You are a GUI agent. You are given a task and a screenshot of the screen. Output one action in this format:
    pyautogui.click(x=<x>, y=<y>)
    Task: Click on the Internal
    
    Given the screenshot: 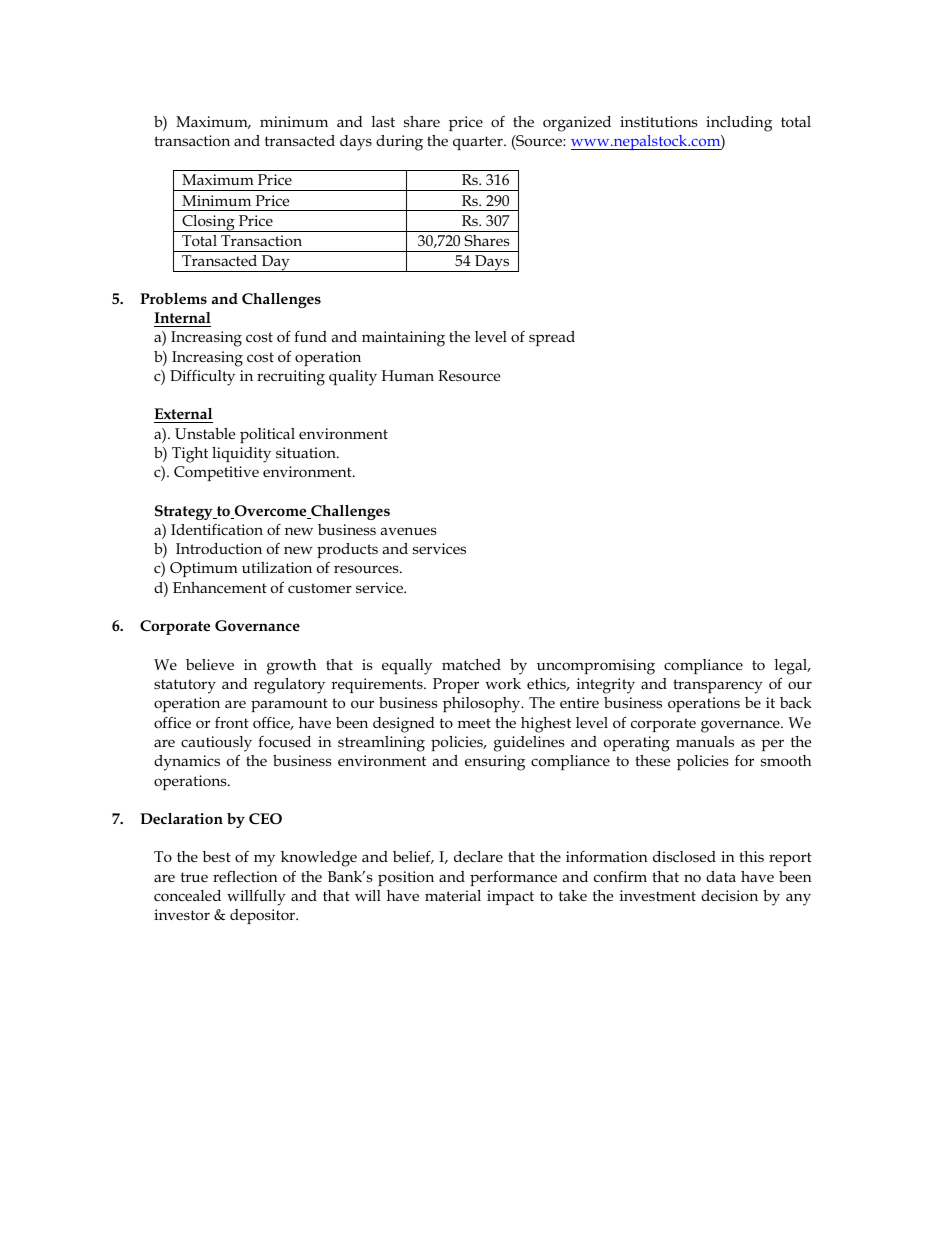 What is the action you would take?
    pyautogui.click(x=182, y=317)
